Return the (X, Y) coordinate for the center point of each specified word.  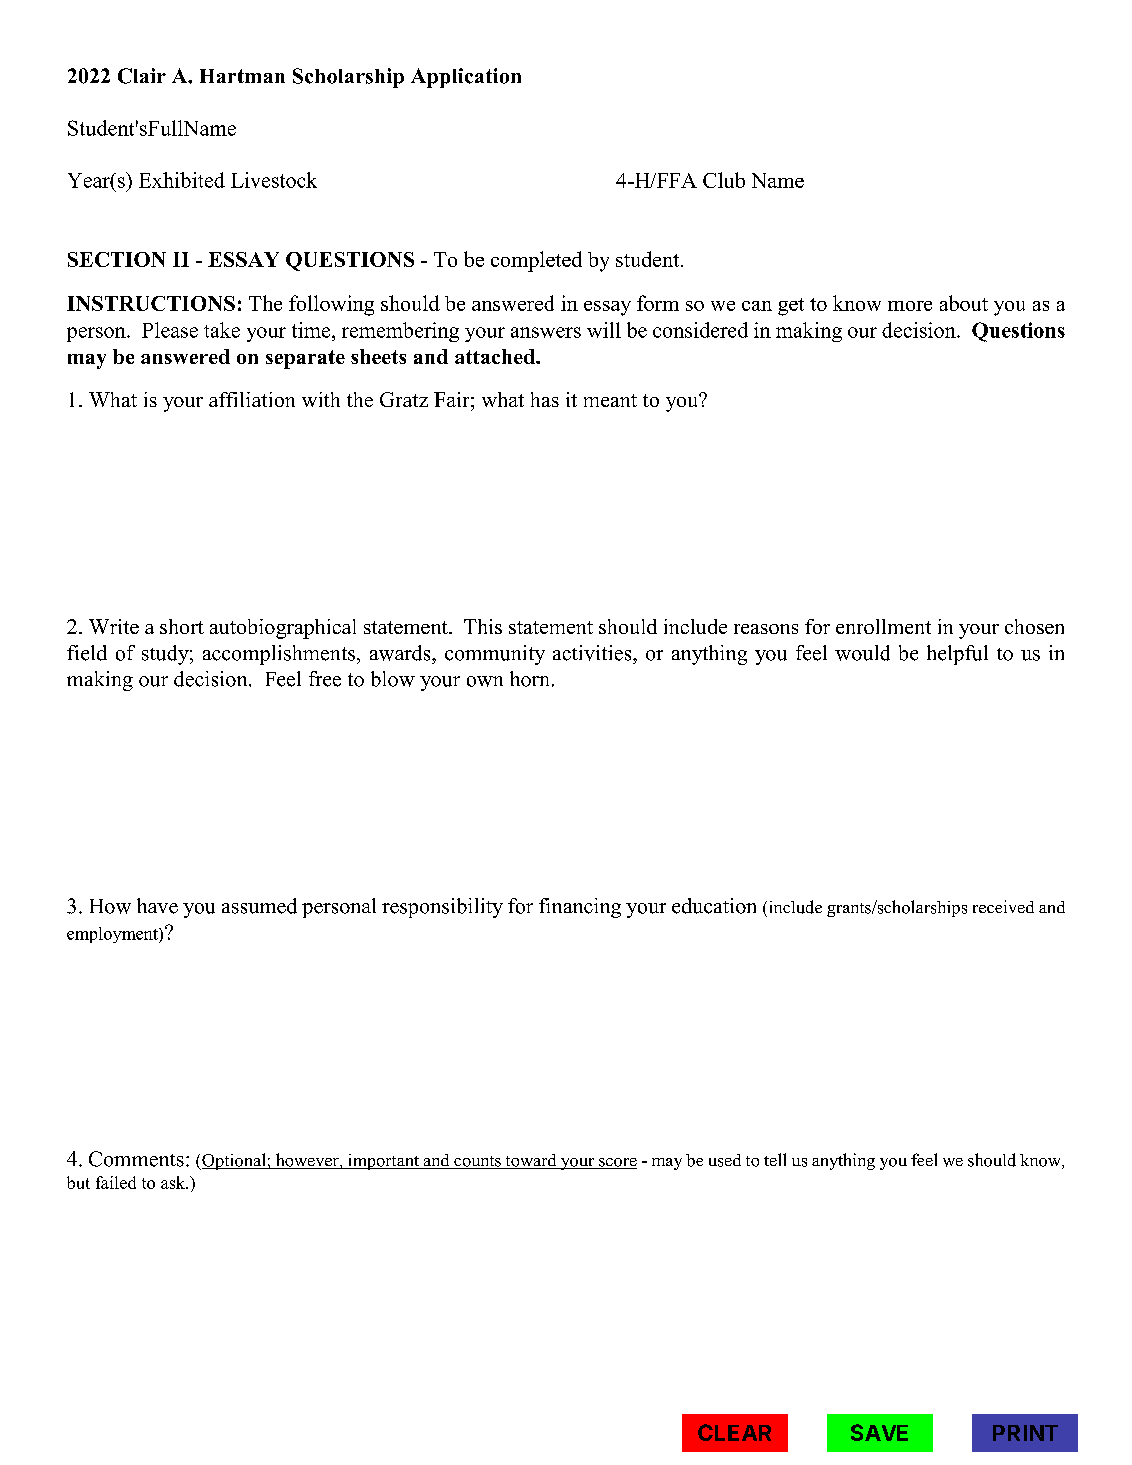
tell (775, 1159)
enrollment (883, 626)
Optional (234, 1161)
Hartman (242, 76)
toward (531, 1161)
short (182, 626)
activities (593, 653)
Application (466, 78)
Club (724, 180)
